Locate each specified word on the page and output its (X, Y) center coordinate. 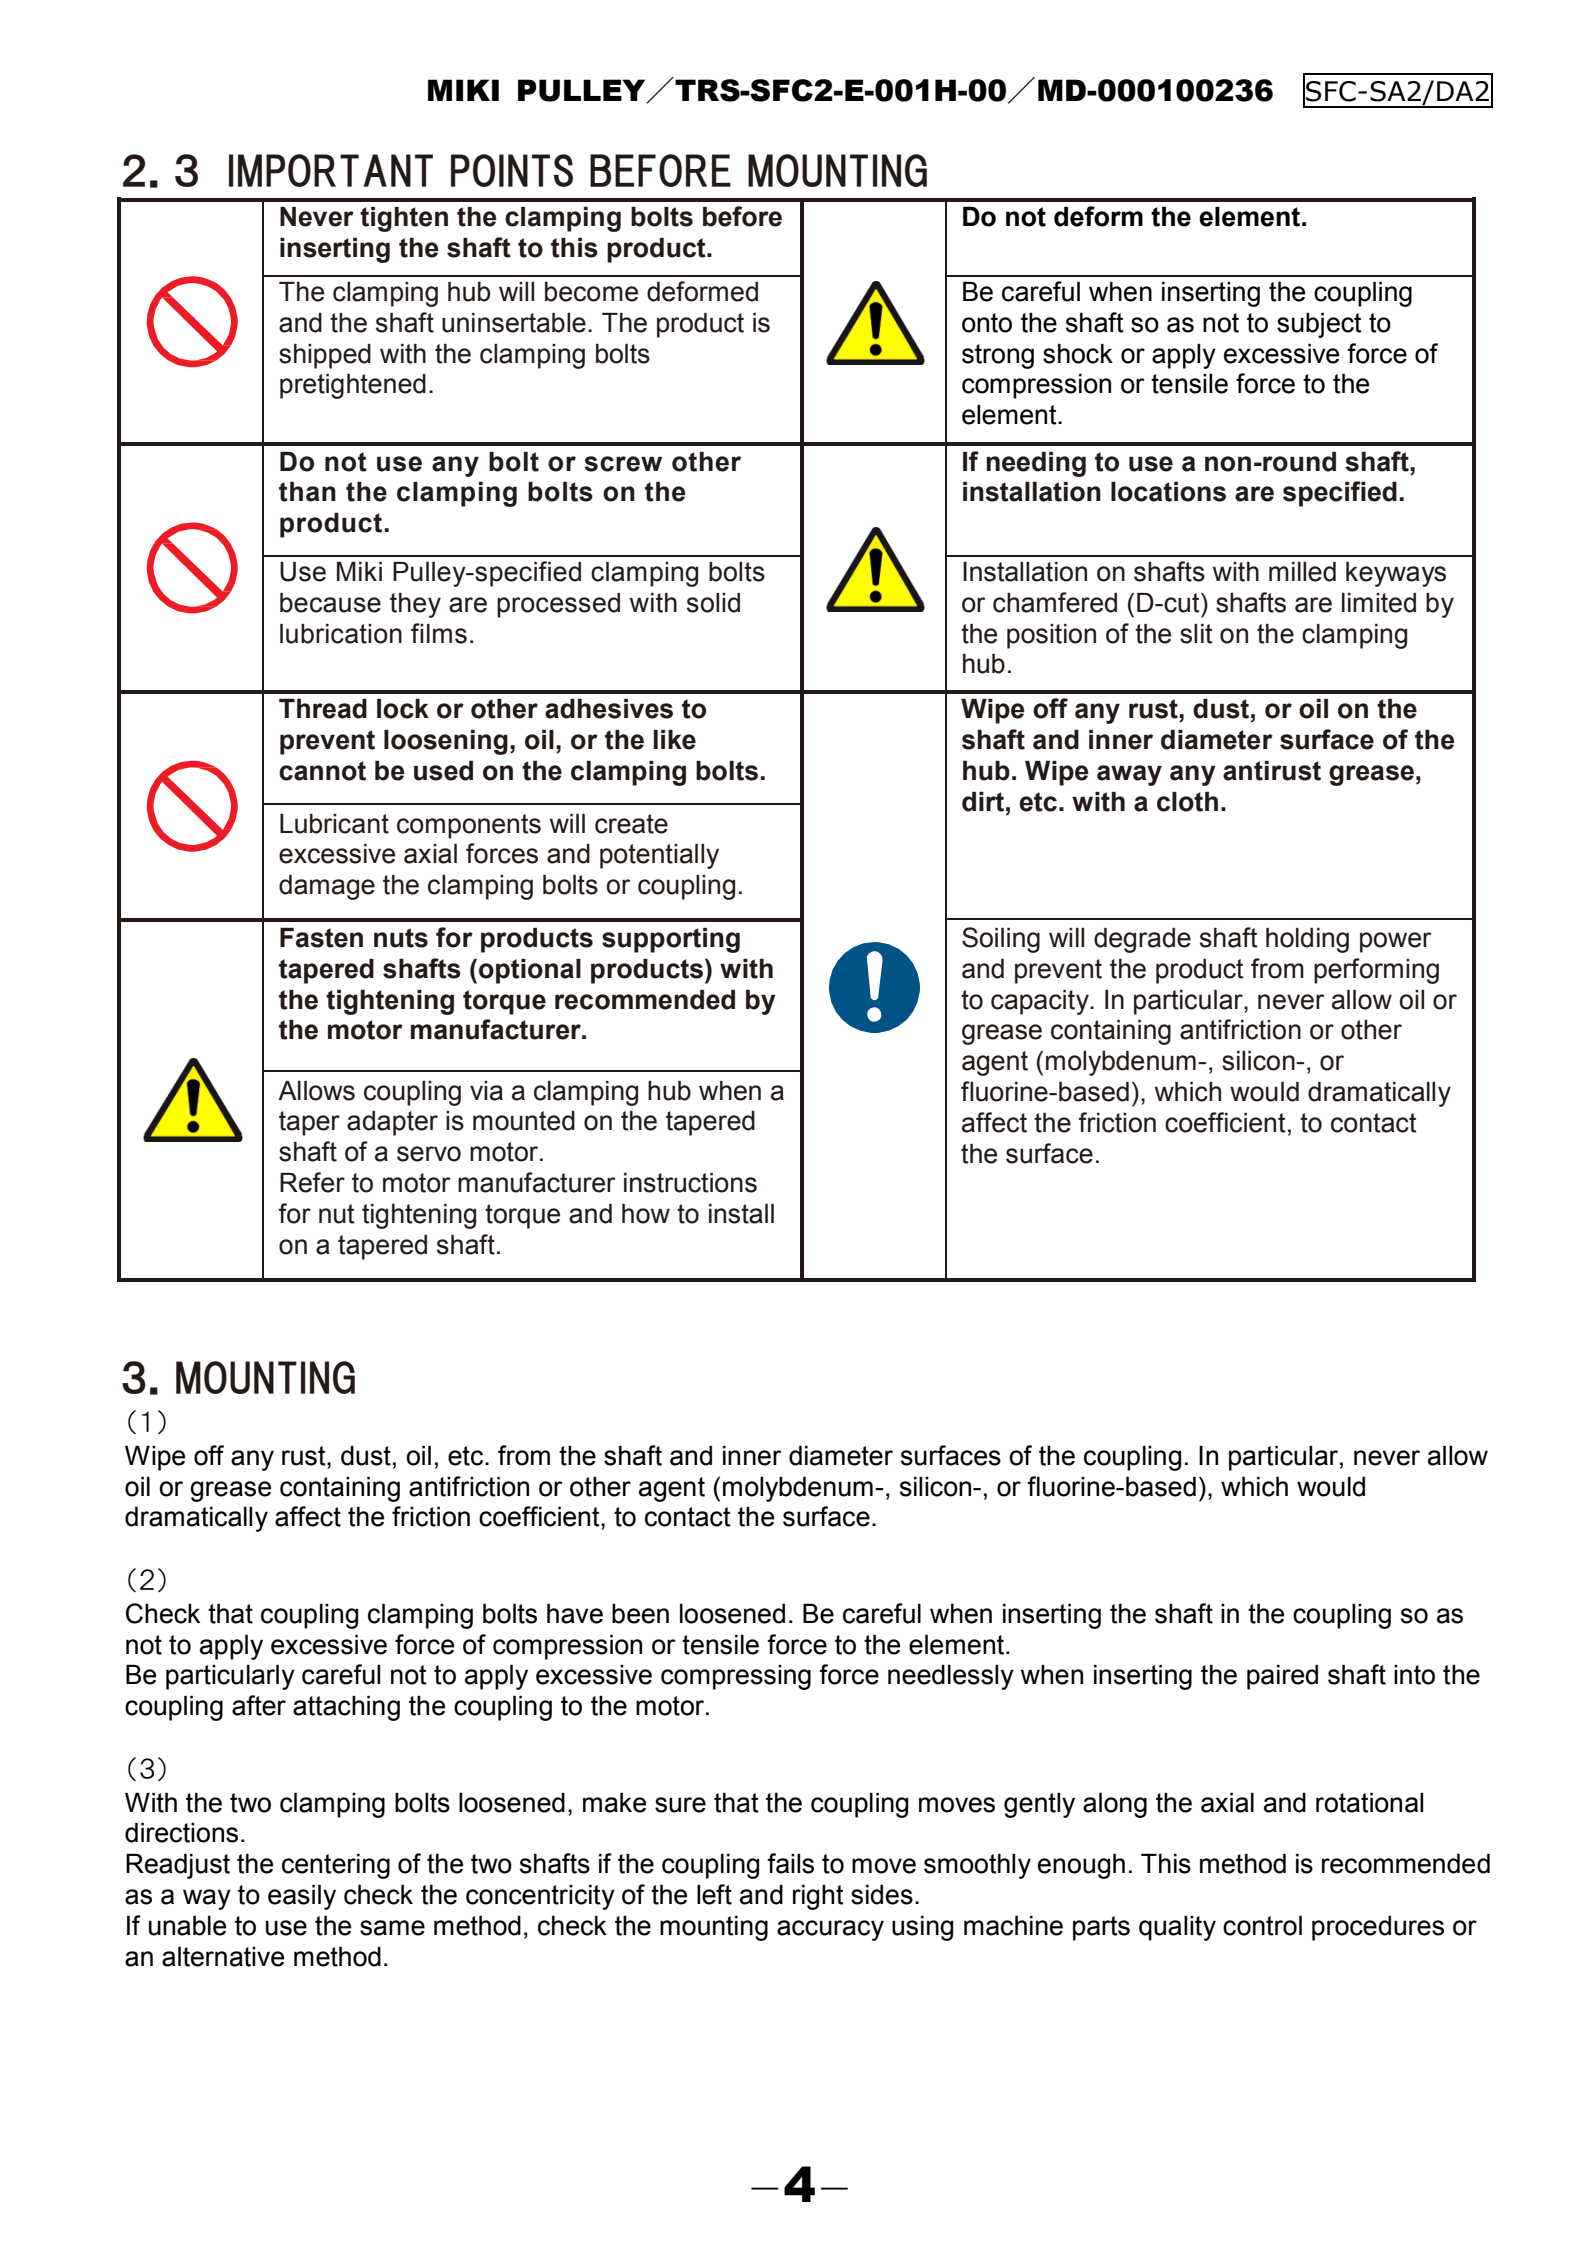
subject (1319, 325)
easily (302, 1897)
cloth (1187, 802)
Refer (312, 1182)
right (818, 1897)
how (646, 1214)
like (675, 740)
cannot (322, 771)
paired (1282, 1677)
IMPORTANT (331, 170)
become (591, 292)
